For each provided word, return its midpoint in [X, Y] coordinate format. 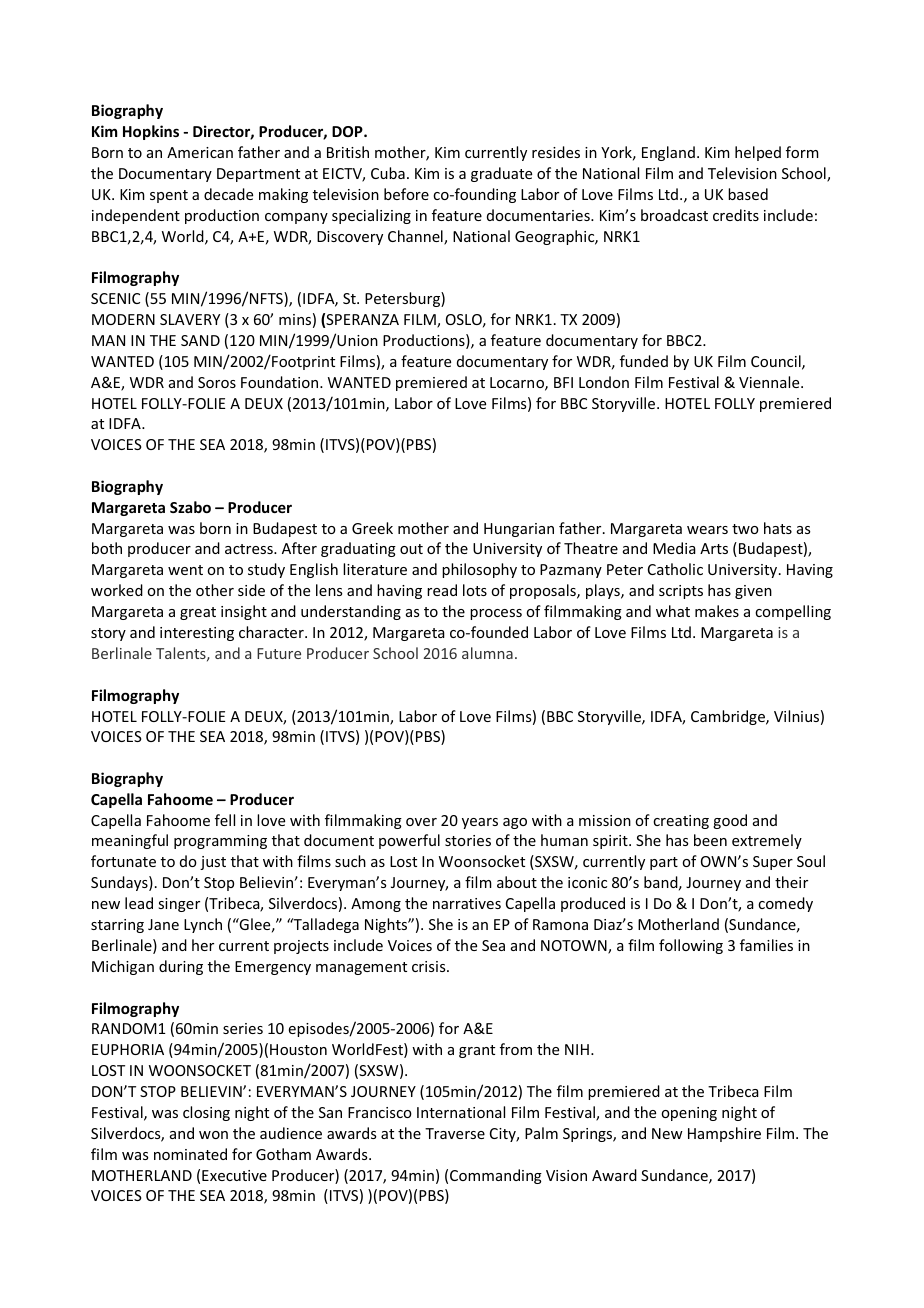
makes [717, 611]
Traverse [455, 1133]
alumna [487, 653]
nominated [190, 1154]
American [200, 152]
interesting [197, 634]
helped [758, 153]
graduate [501, 174]
